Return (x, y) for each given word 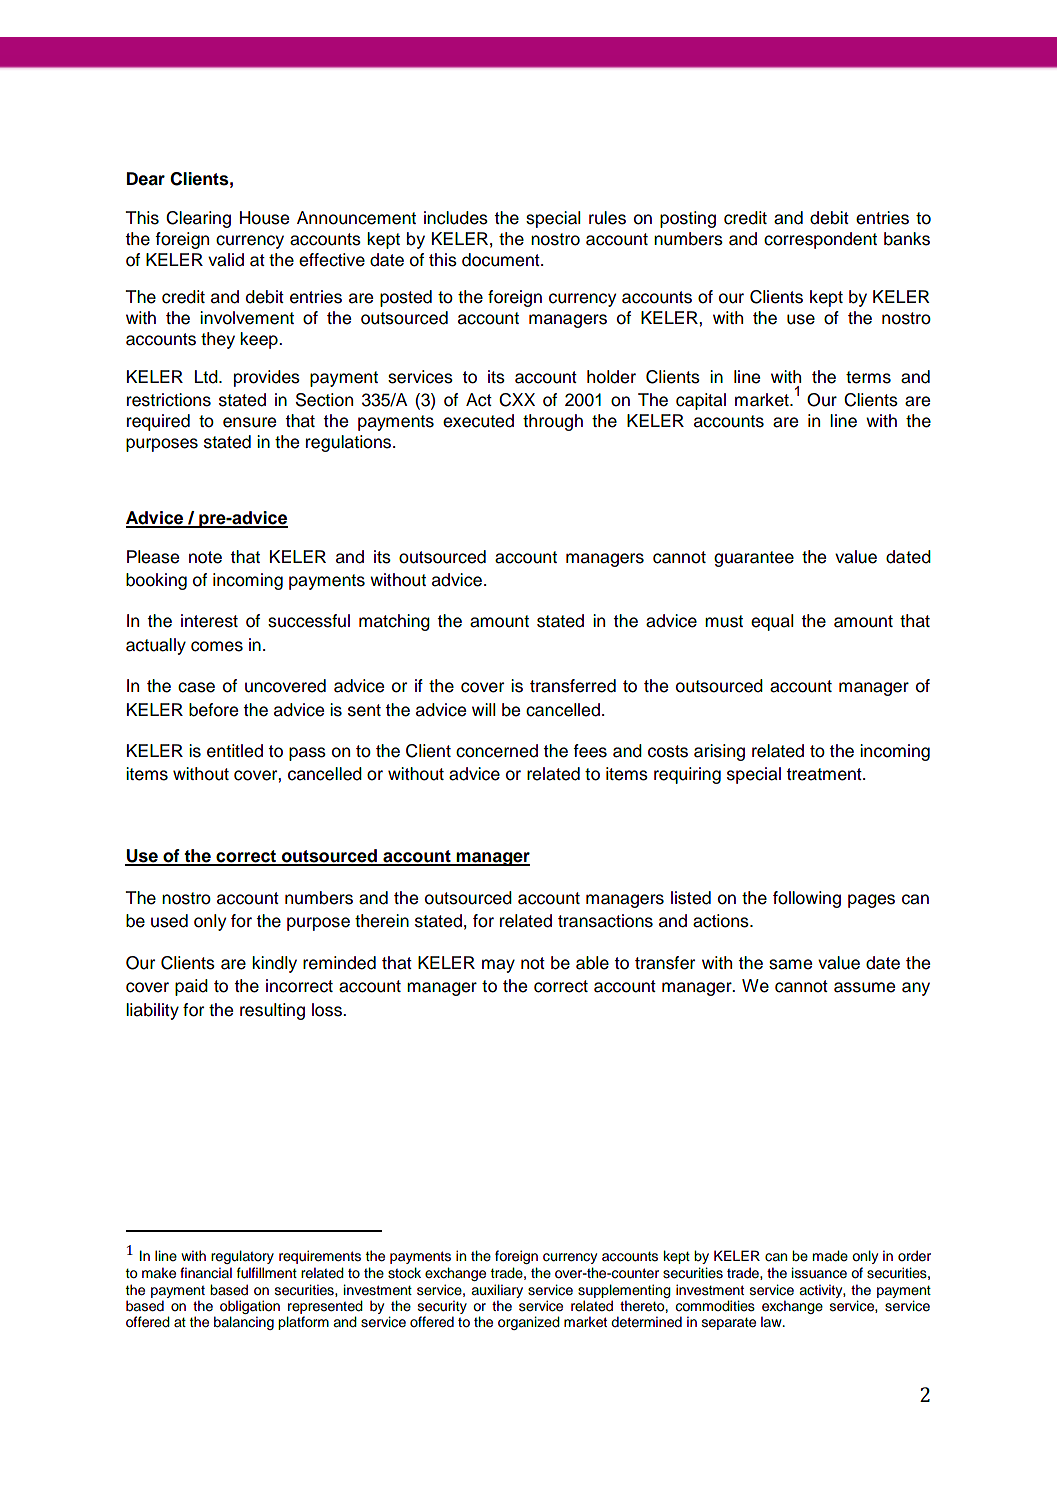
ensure (249, 422)
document (502, 260)
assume (864, 987)
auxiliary (497, 1291)
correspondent (820, 240)
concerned (497, 751)
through (553, 422)
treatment (825, 774)
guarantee (754, 559)
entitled (235, 751)
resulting (272, 1011)
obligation (250, 1308)
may (498, 966)
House (264, 218)
